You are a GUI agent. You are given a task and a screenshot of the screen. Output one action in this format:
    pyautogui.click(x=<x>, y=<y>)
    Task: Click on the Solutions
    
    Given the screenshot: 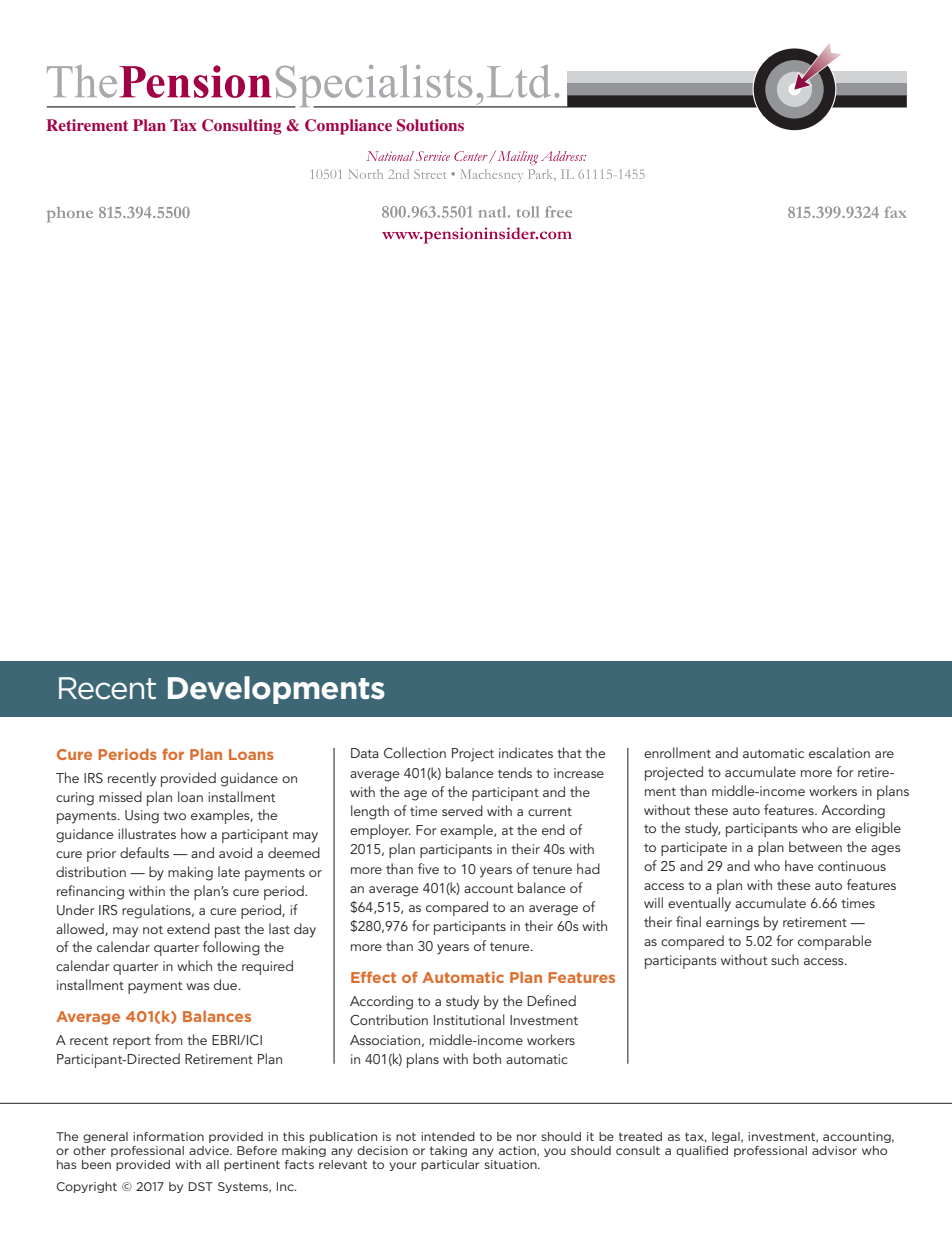 What is the action you would take?
    pyautogui.click(x=430, y=125)
